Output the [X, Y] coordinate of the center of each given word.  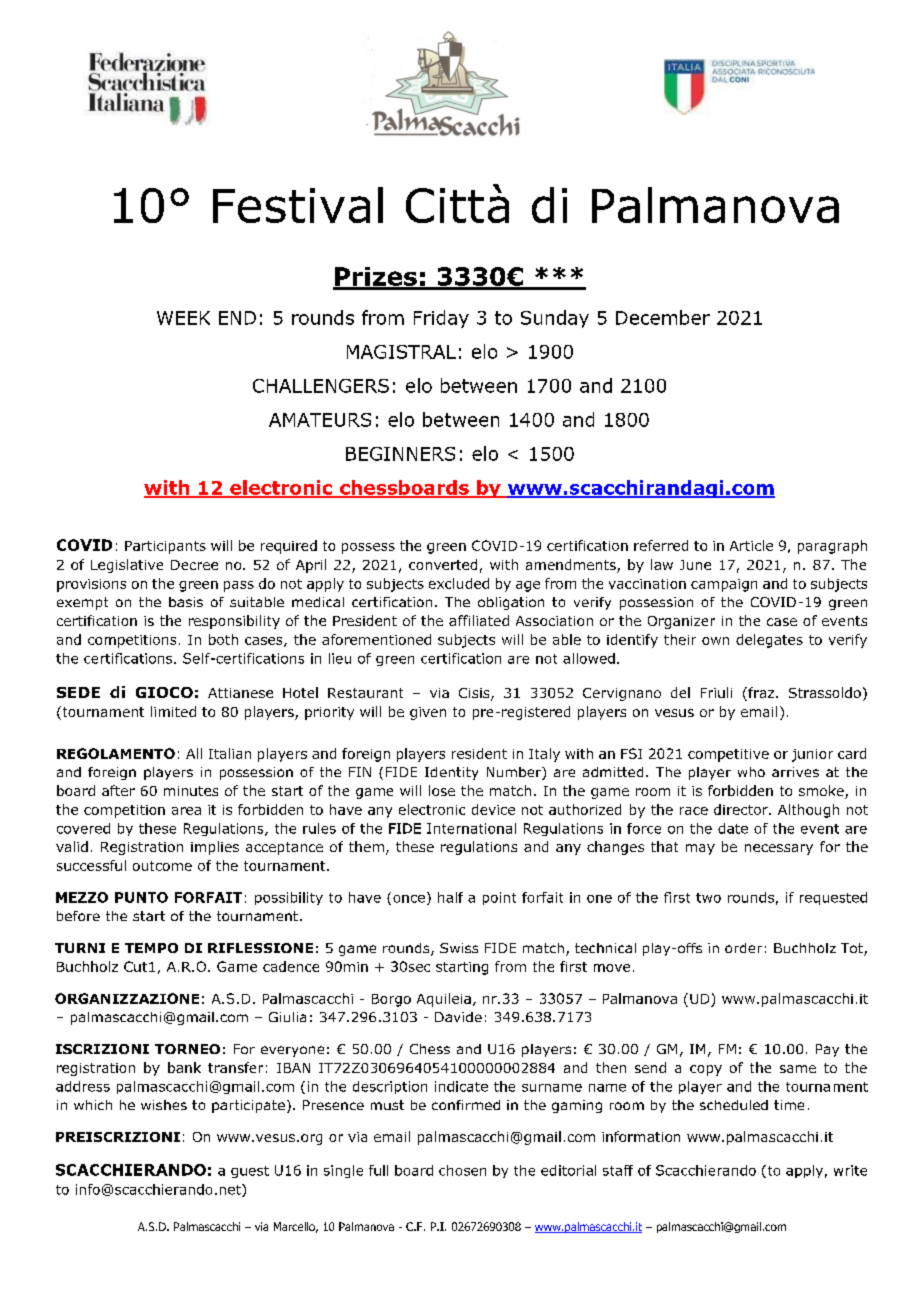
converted [443, 564]
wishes [164, 1105]
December [663, 317]
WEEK [183, 318]
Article [751, 545]
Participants [165, 547]
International [471, 828]
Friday [441, 319]
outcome [162, 866]
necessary [779, 849]
